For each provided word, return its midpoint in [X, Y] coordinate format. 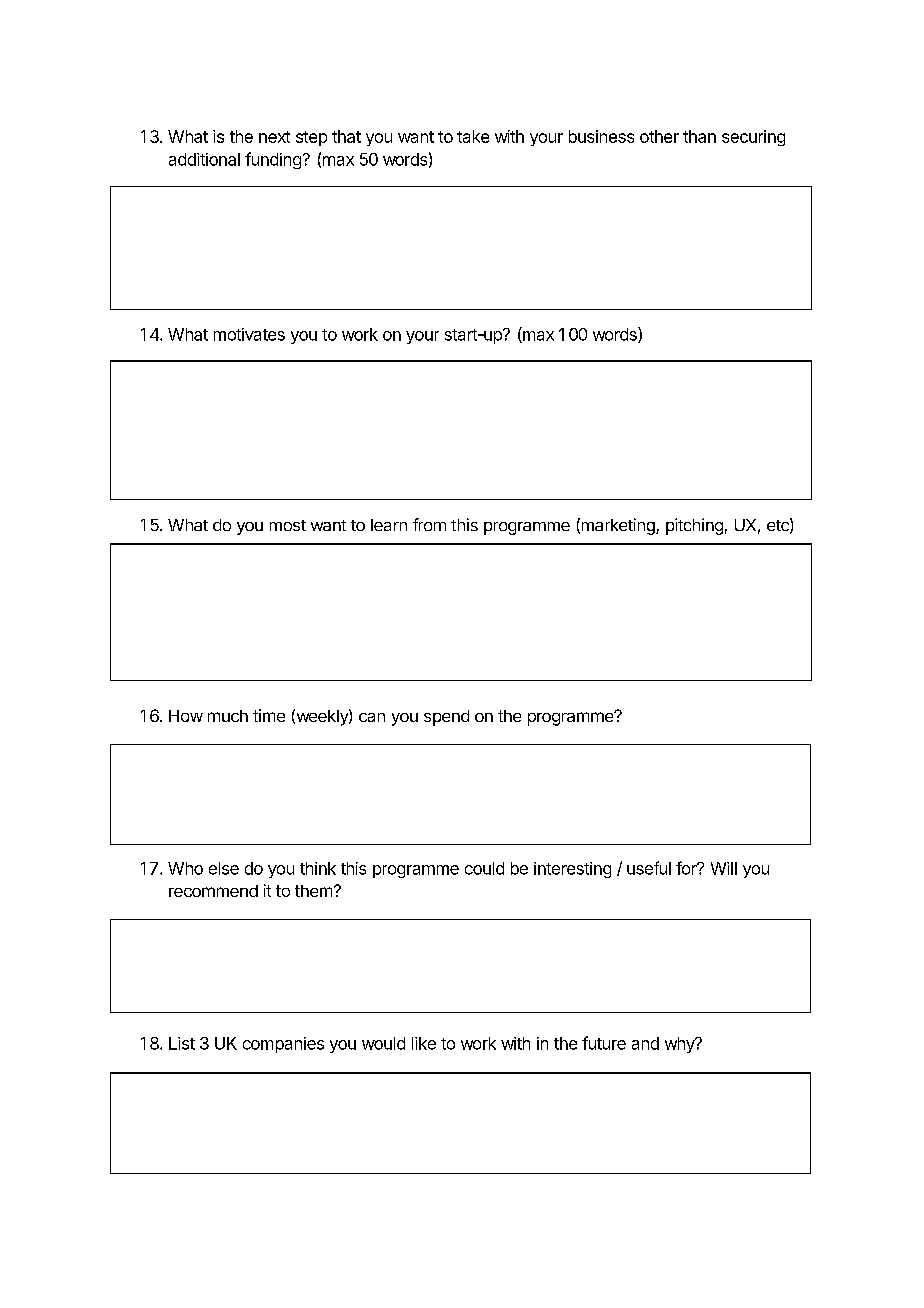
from [429, 524]
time [269, 715]
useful [649, 868]
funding [273, 160]
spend [446, 718]
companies [283, 1045]
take [473, 136]
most [288, 525]
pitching [694, 526]
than [699, 136]
